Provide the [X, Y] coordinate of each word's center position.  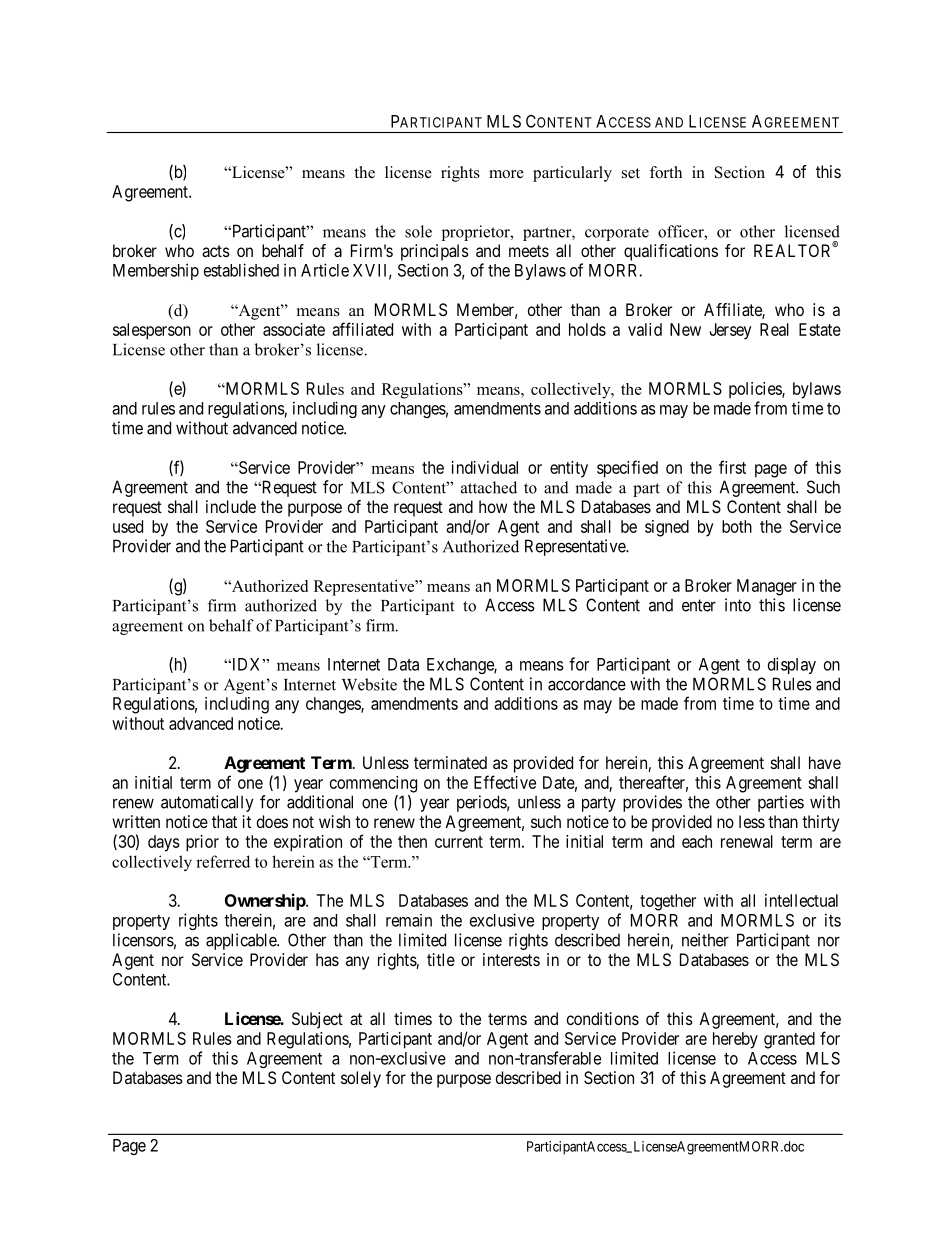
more [506, 174]
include [231, 506]
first [732, 467]
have [825, 762]
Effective [505, 782]
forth [666, 172]
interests [511, 959]
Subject [317, 1020]
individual [485, 467]
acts [216, 251]
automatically [207, 803]
